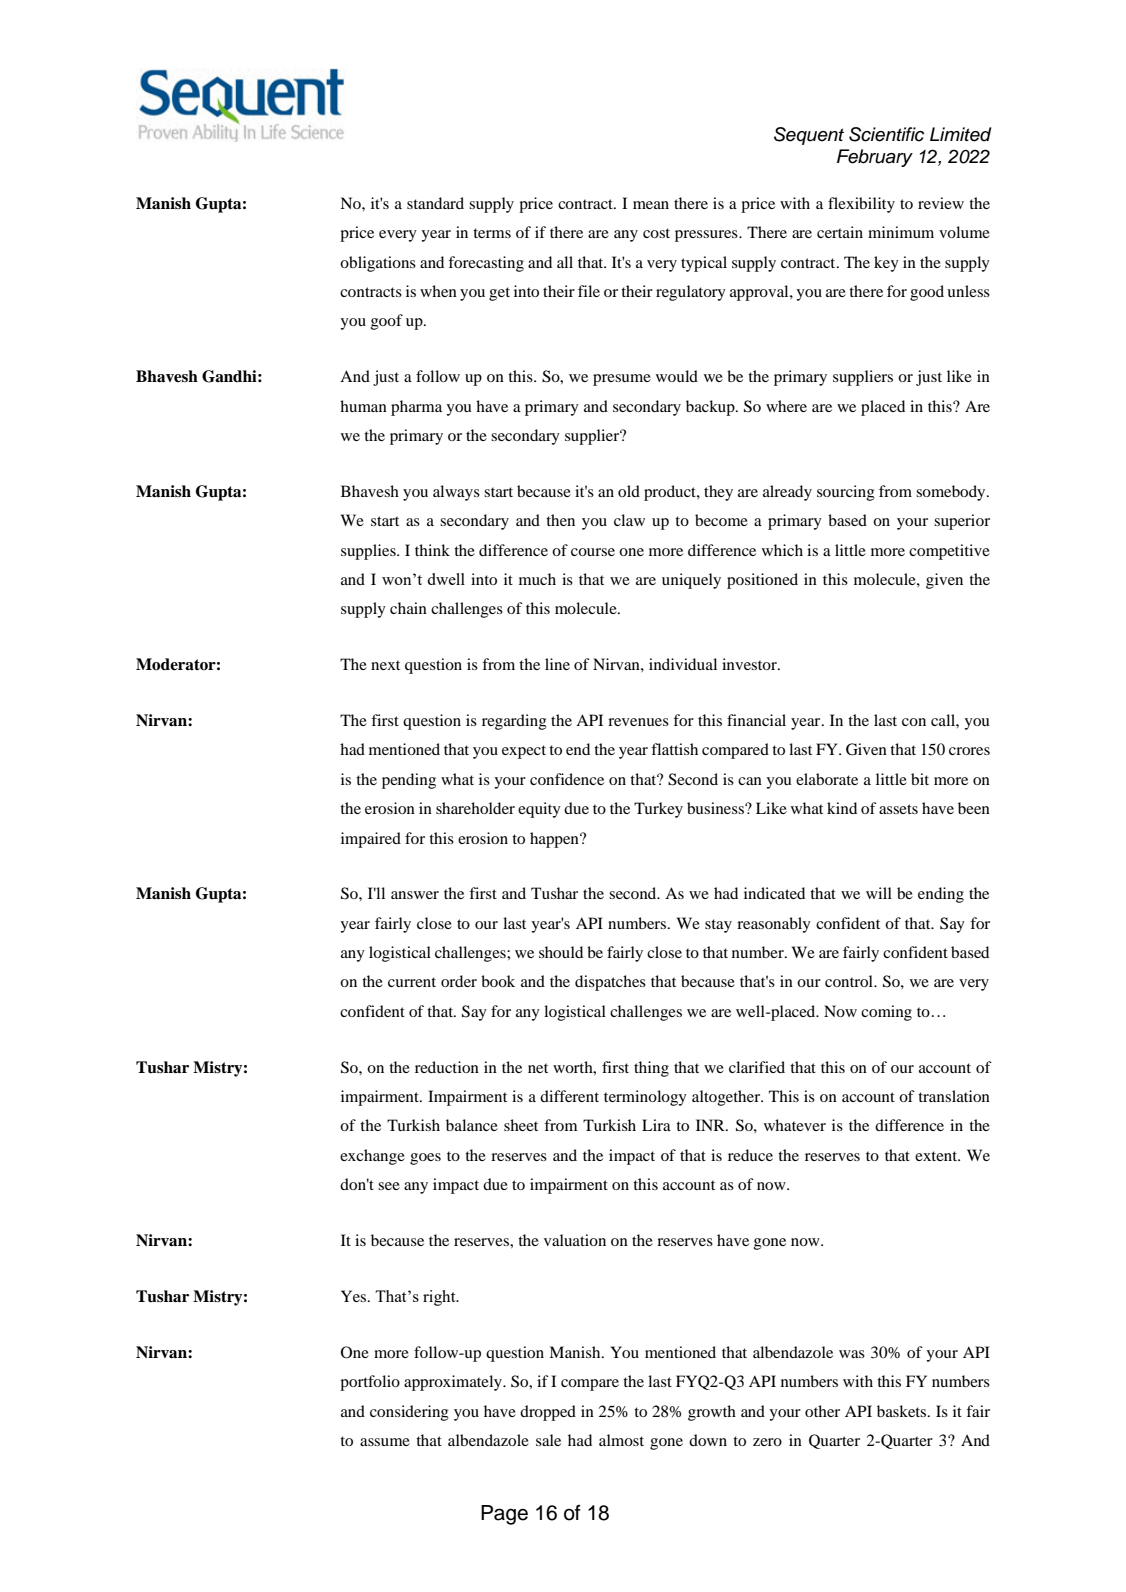 This screenshot has height=1592, width=1126. Describe the element at coordinates (886, 1013) in the screenshot. I see `coming` at that location.
